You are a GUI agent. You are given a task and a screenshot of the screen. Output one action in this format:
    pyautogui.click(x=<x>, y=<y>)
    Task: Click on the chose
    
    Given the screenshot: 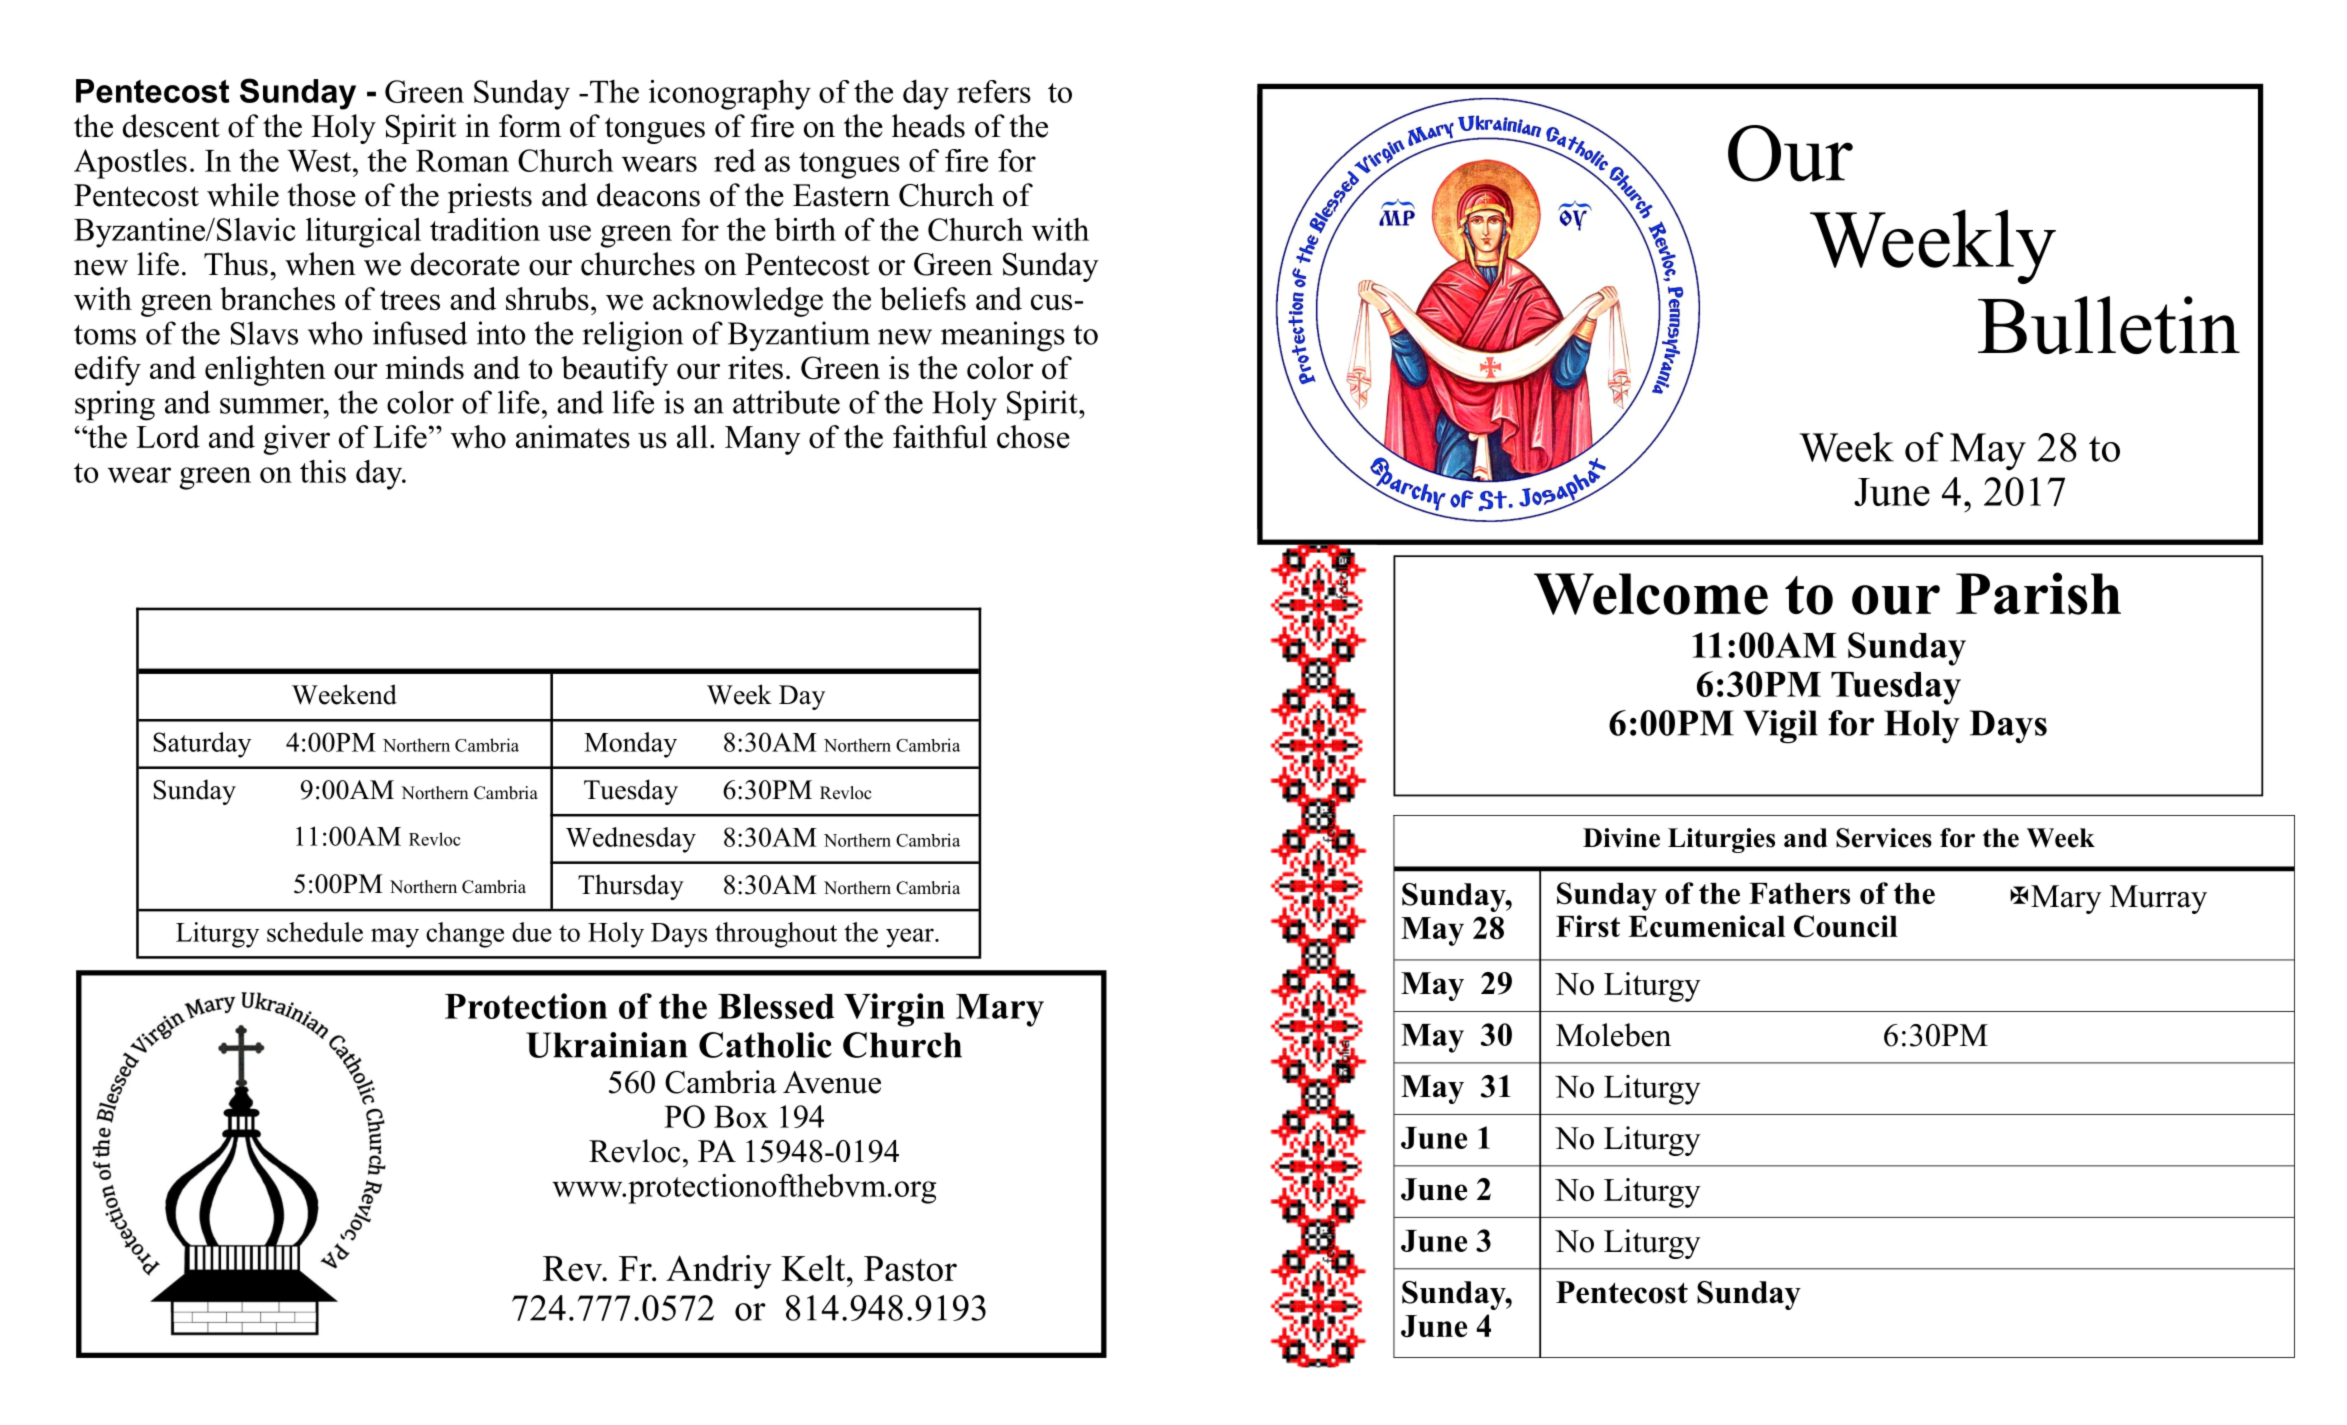 What is the action you would take?
    pyautogui.click(x=1033, y=436)
